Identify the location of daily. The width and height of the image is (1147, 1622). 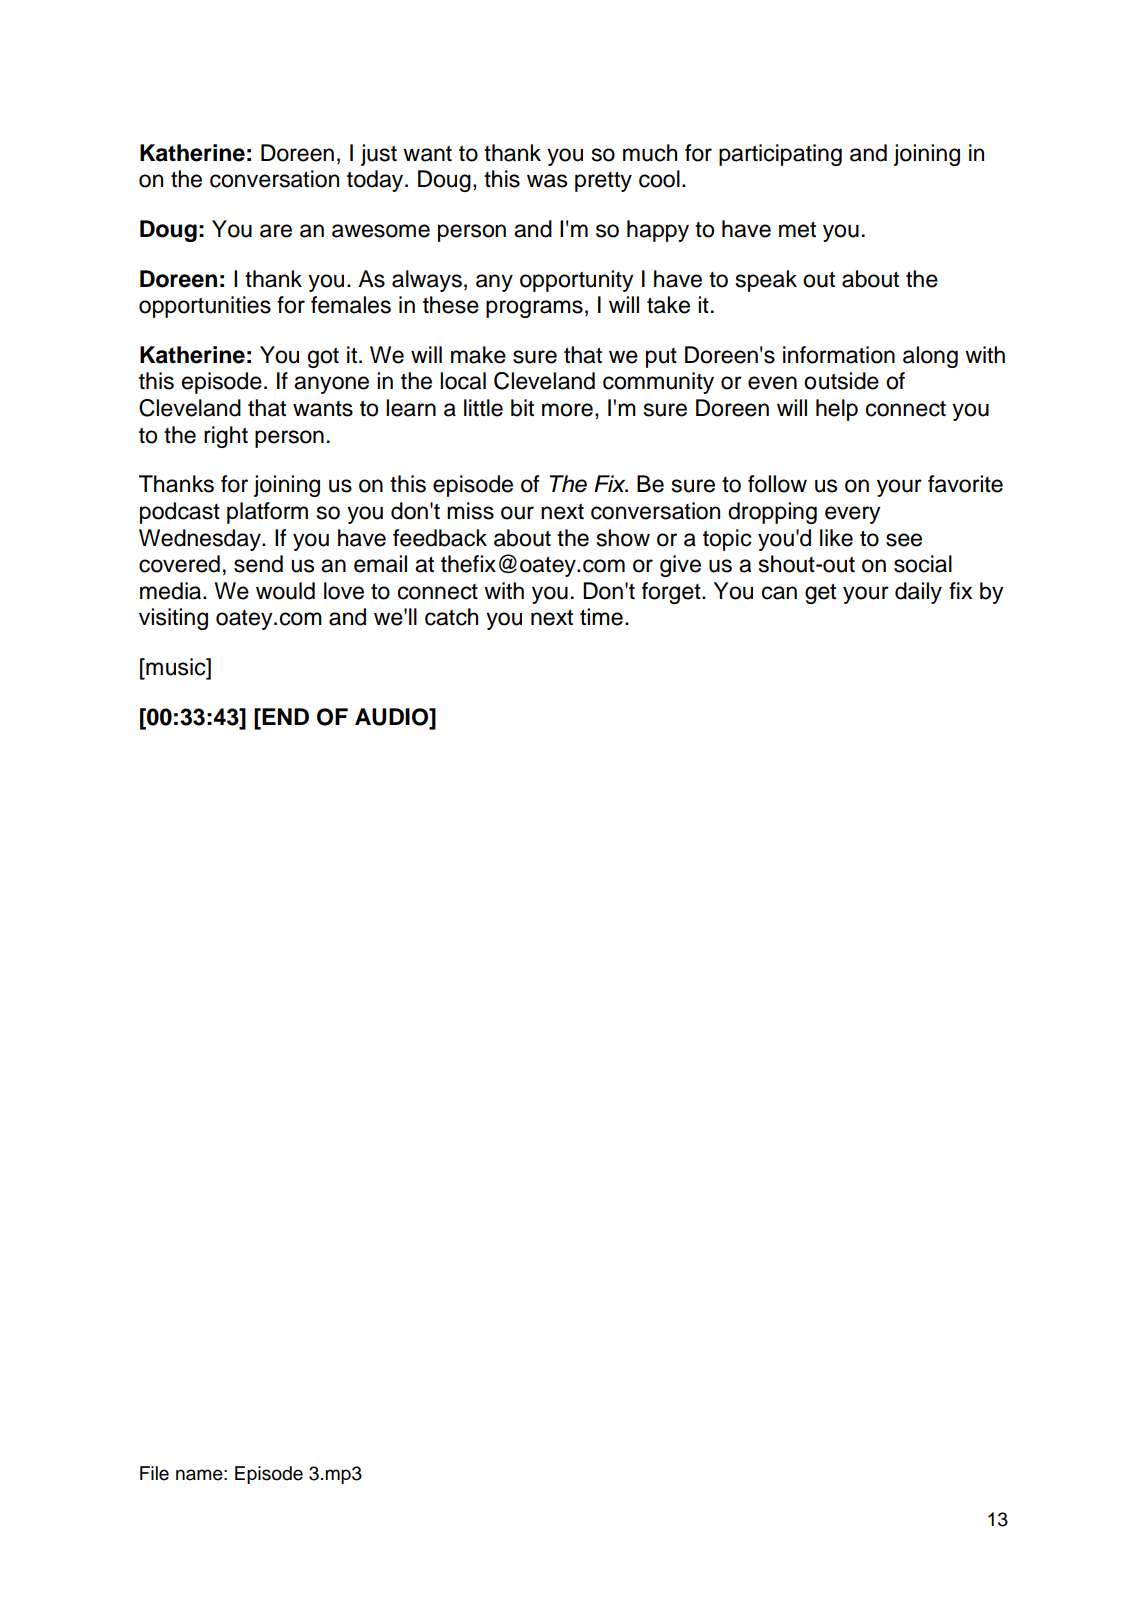
(918, 593).
